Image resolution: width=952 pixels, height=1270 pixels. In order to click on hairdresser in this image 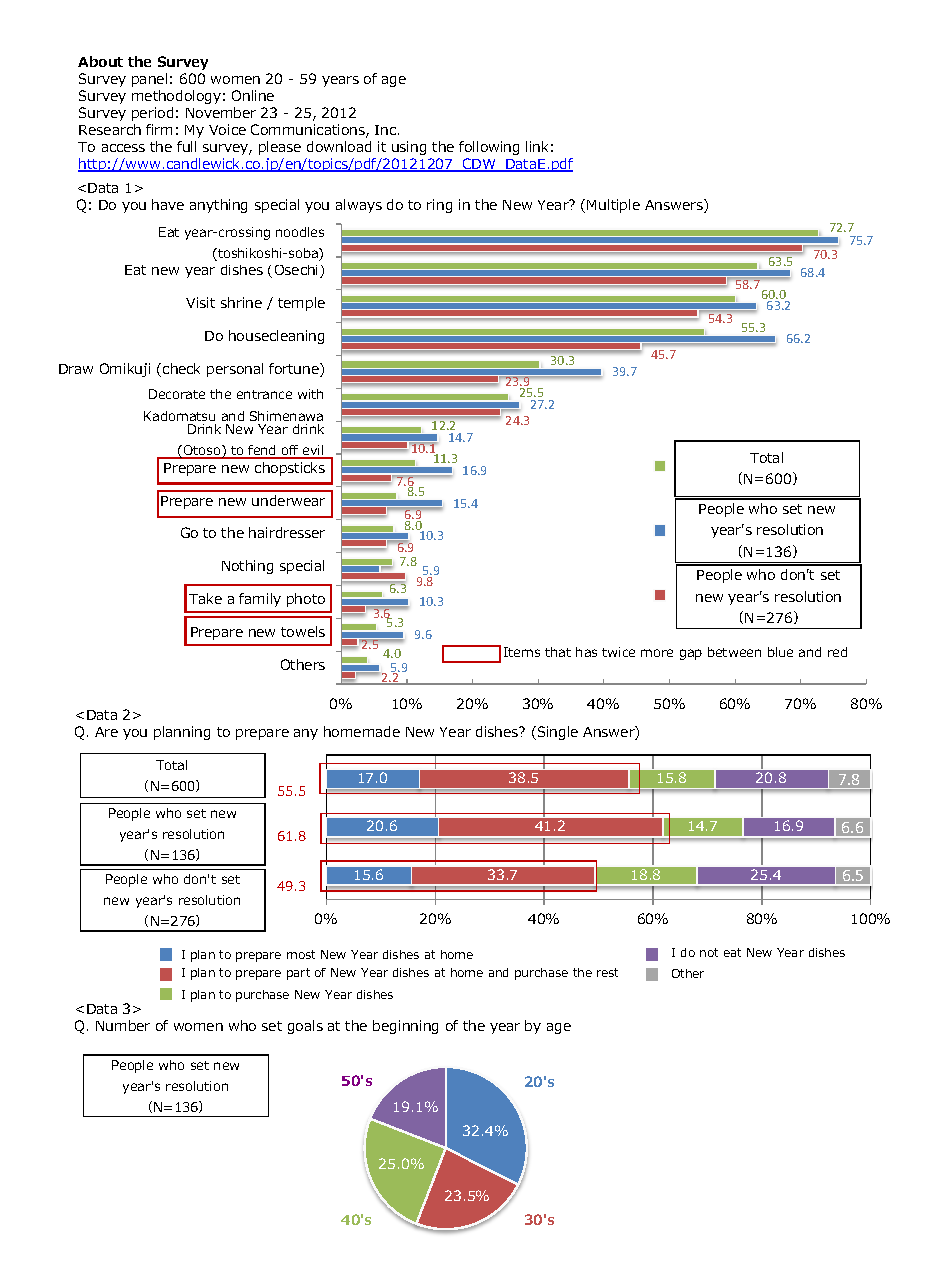, I will do `click(287, 532)`.
